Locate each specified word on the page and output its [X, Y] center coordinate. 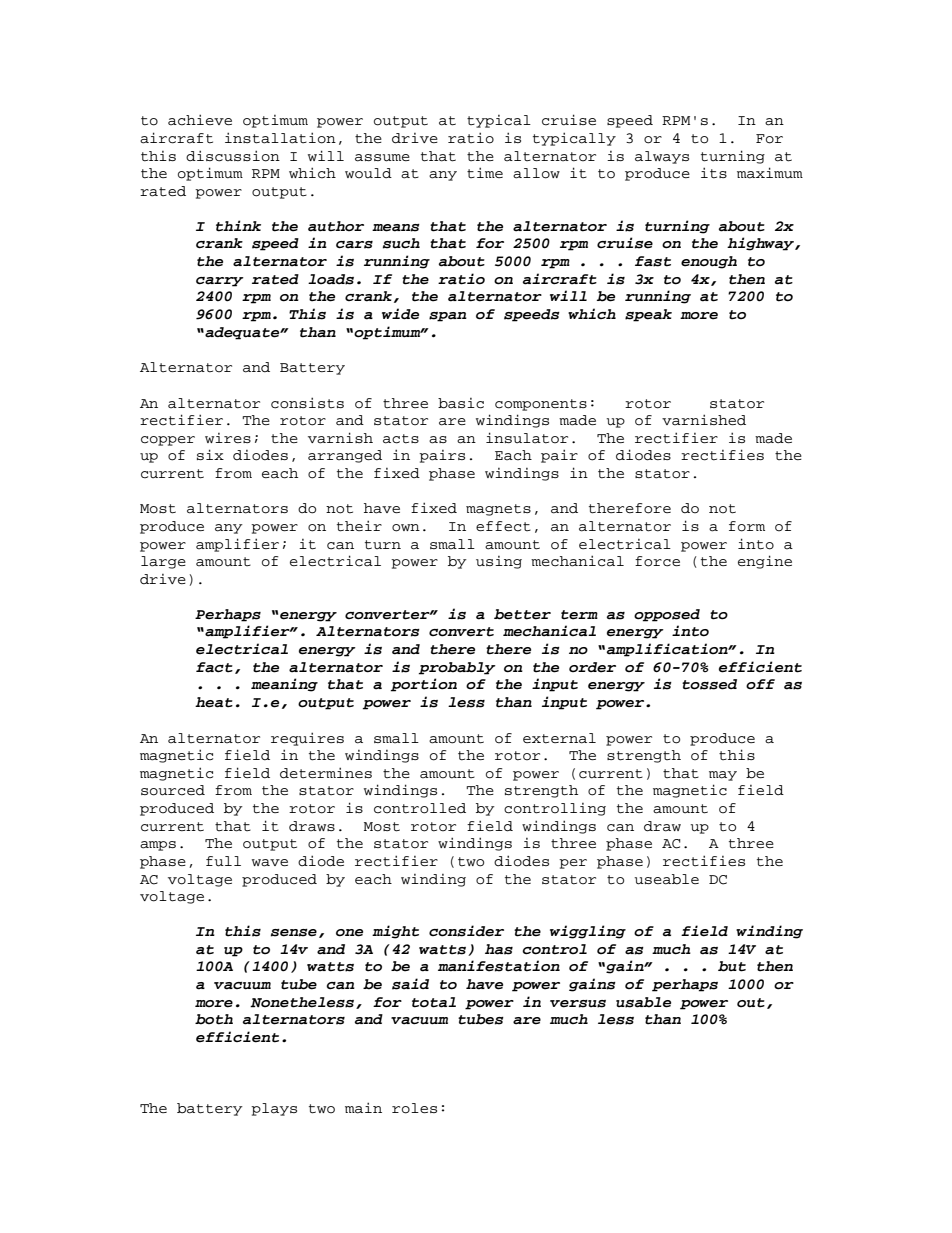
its [714, 173]
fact [214, 667]
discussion [233, 156]
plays [274, 1109]
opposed [667, 615]
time [485, 172]
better [522, 614]
